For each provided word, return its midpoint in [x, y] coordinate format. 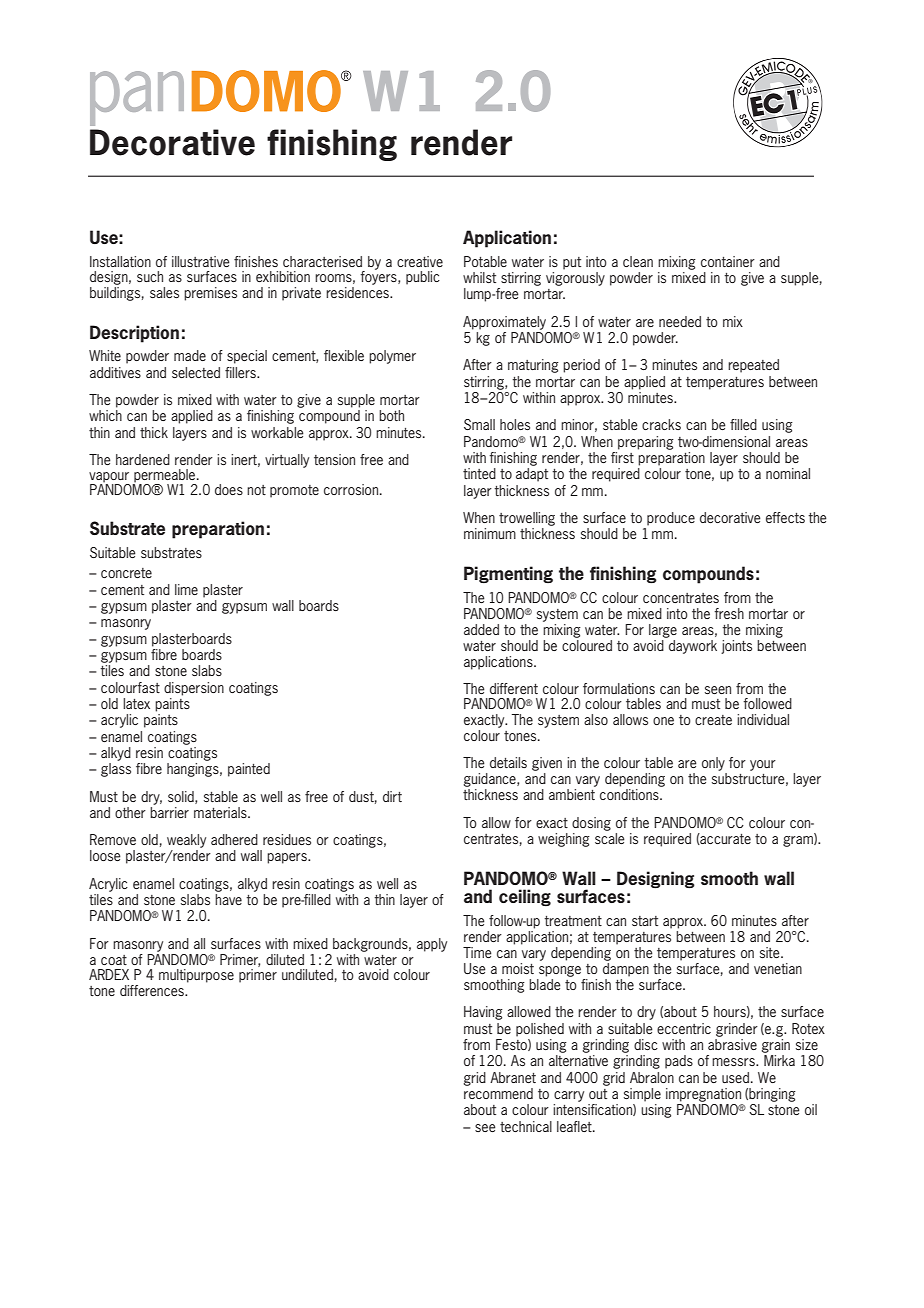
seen [718, 690]
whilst [479, 277]
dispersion [194, 689]
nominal [788, 473]
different [514, 688]
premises [210, 294]
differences [153, 990]
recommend [498, 1093]
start [645, 921]
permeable [165, 477]
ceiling [525, 897]
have [228, 899]
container [728, 261]
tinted [479, 473]
